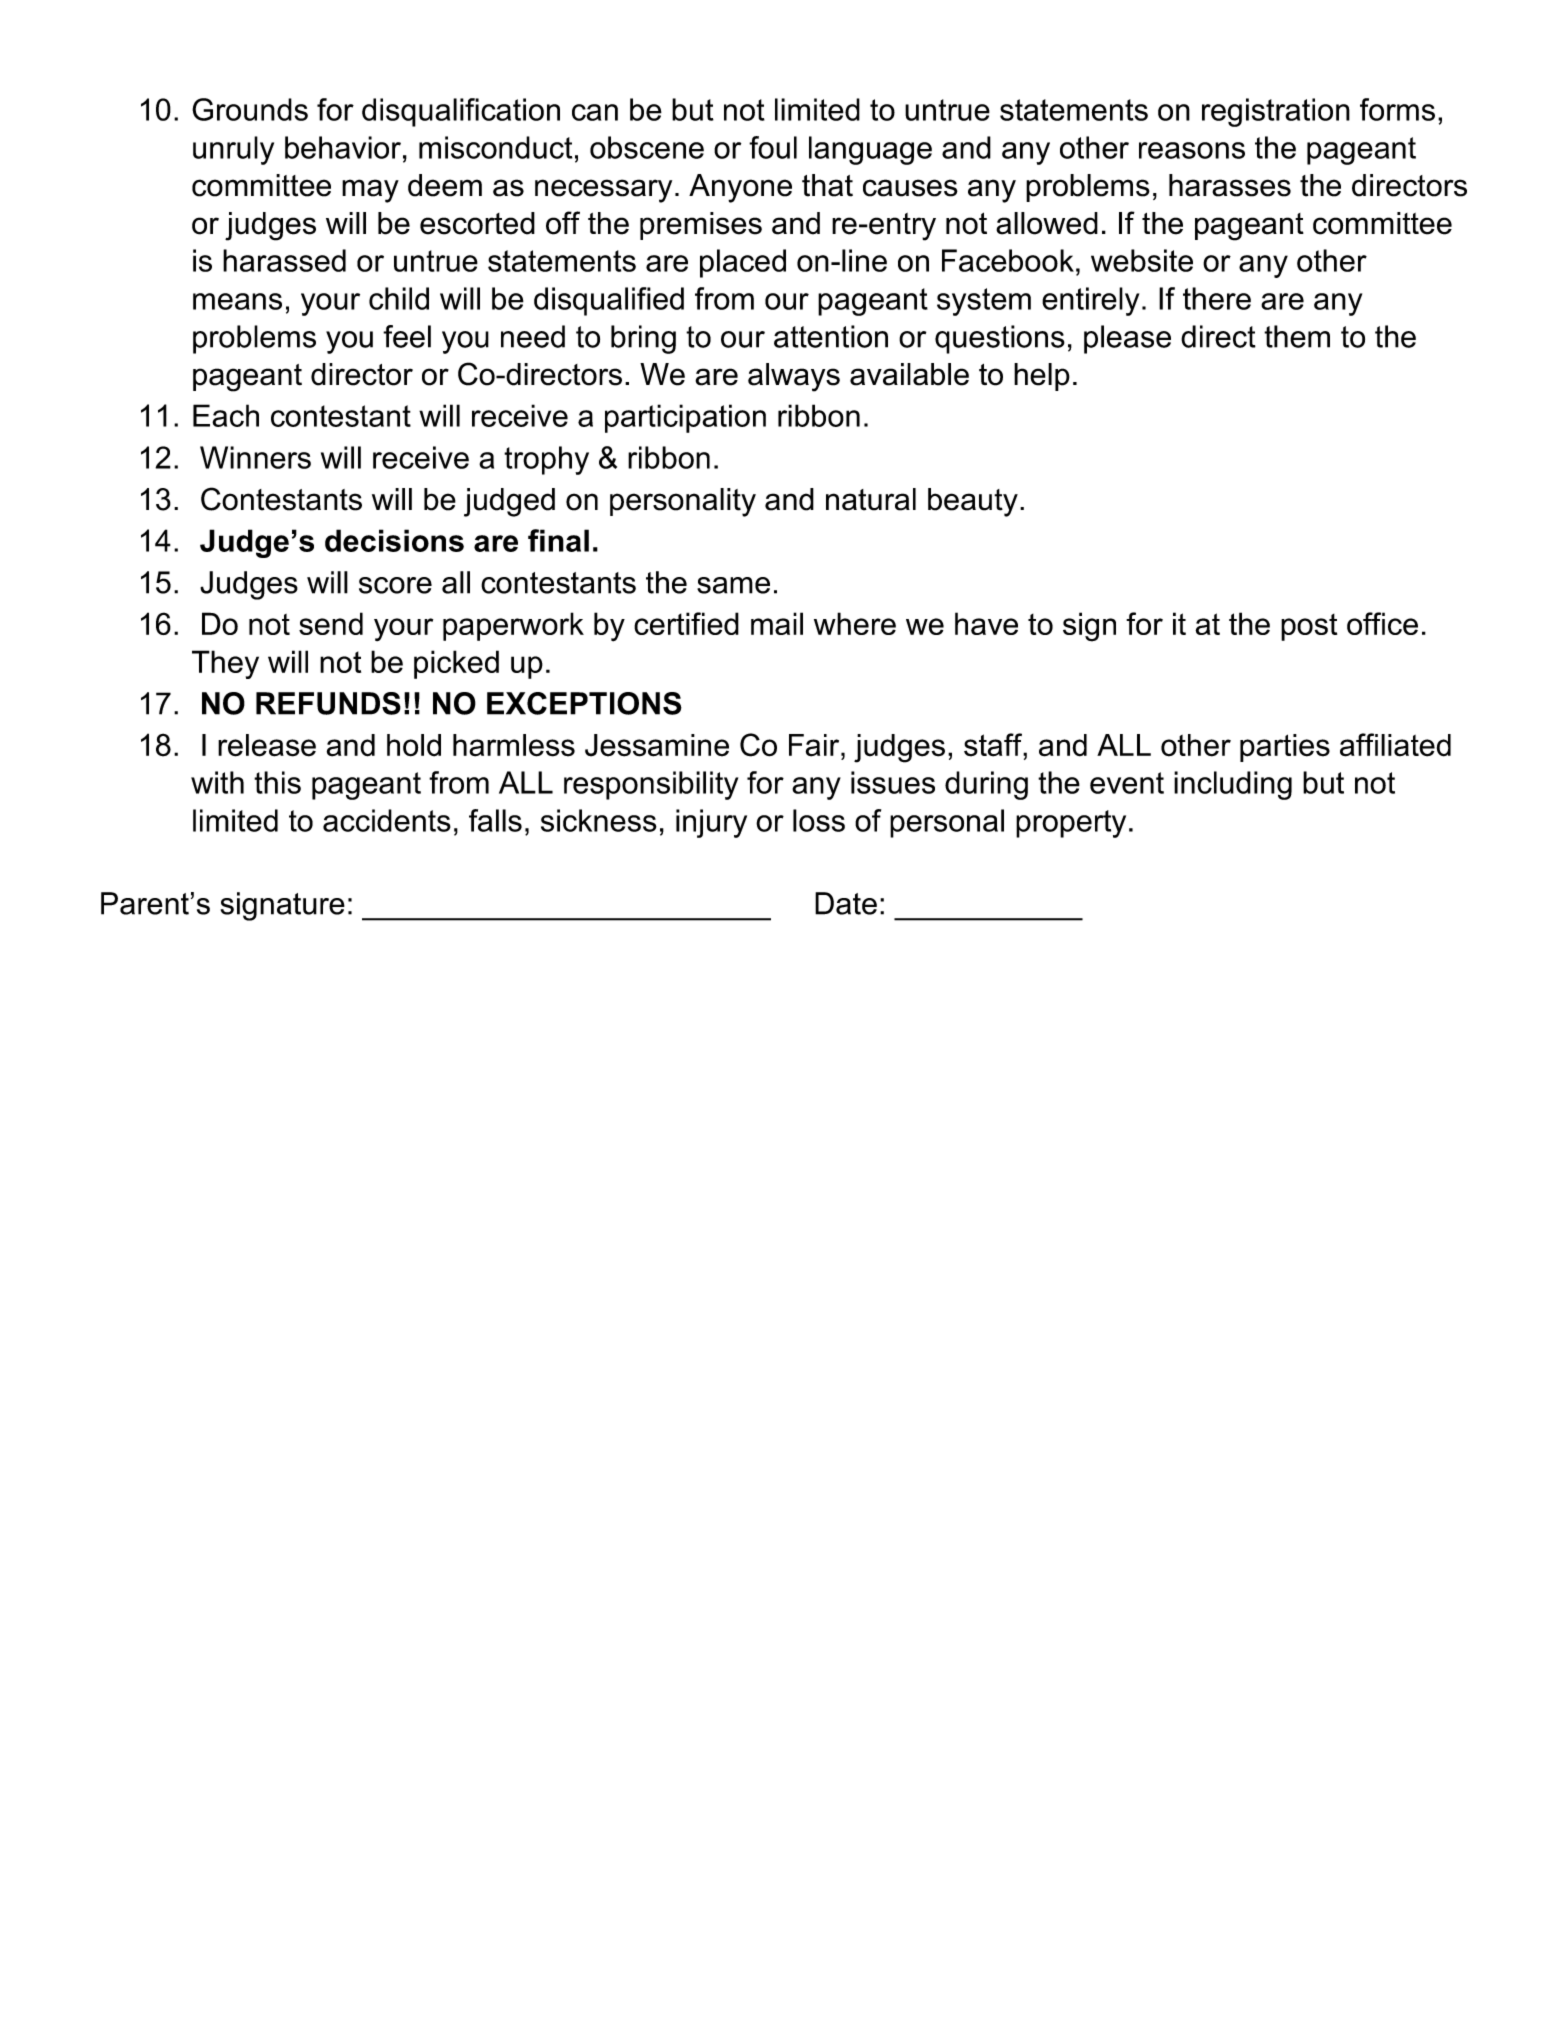 The height and width of the image is (2018, 1560). Describe the element at coordinates (773, 147) in the image. I see `foul` at that location.
